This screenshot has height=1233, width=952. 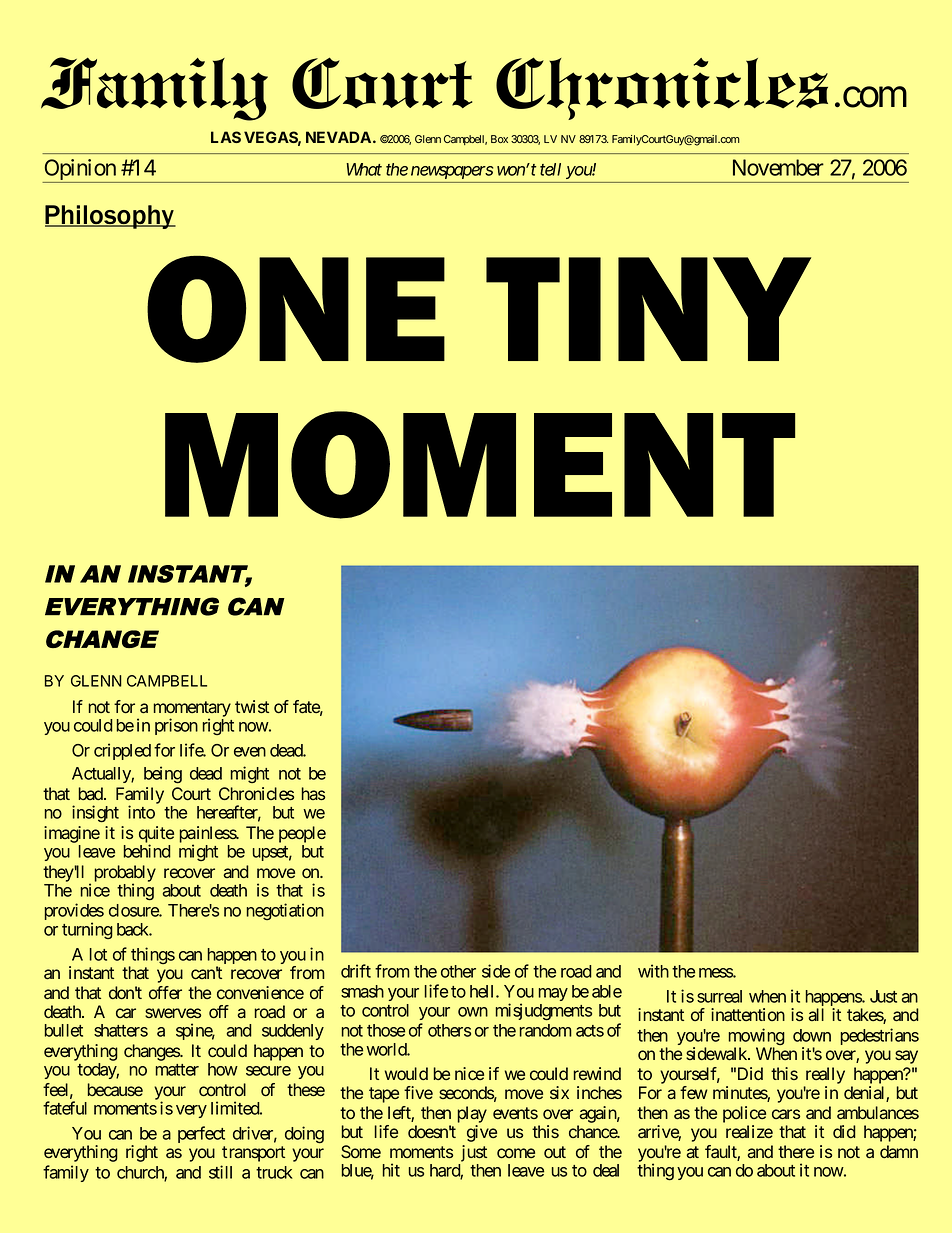 I want to click on perfect, so click(x=201, y=1134).
